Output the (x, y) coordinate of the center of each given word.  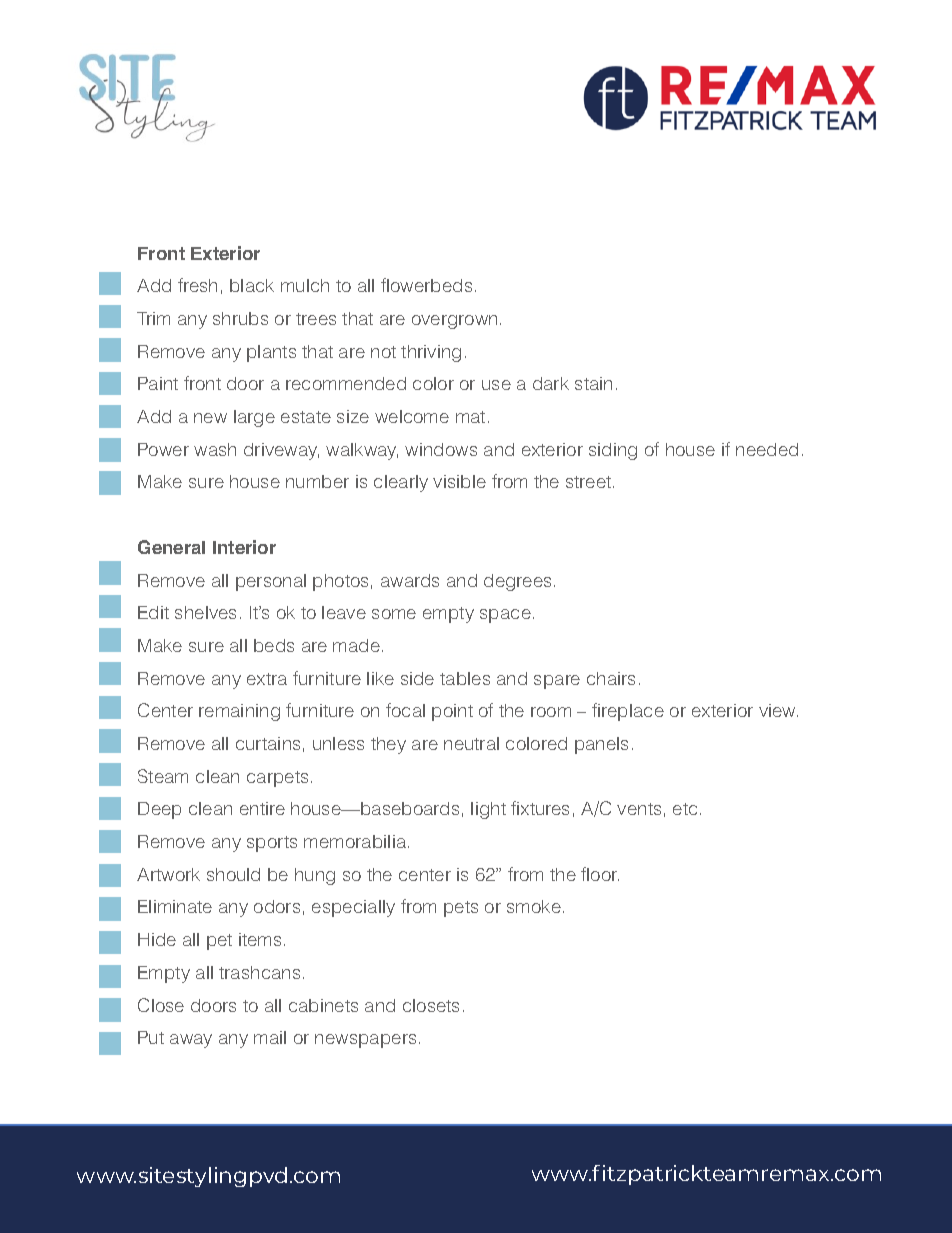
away (191, 1041)
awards (410, 580)
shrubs (240, 318)
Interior (244, 547)
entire (262, 808)
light (488, 810)
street (590, 482)
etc (685, 809)
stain (593, 383)
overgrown (454, 322)
